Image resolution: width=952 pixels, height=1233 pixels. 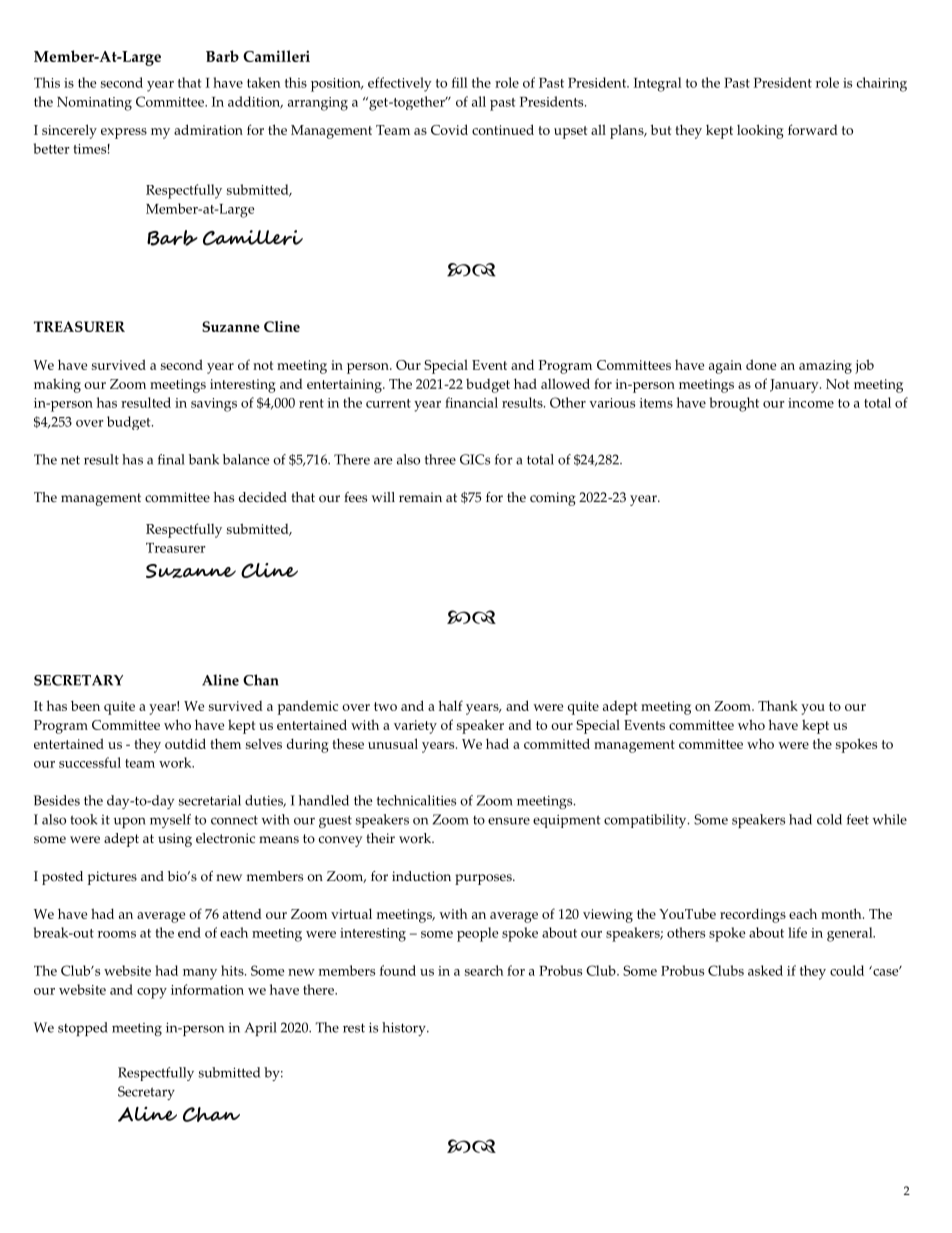 I want to click on copy, so click(x=152, y=993).
